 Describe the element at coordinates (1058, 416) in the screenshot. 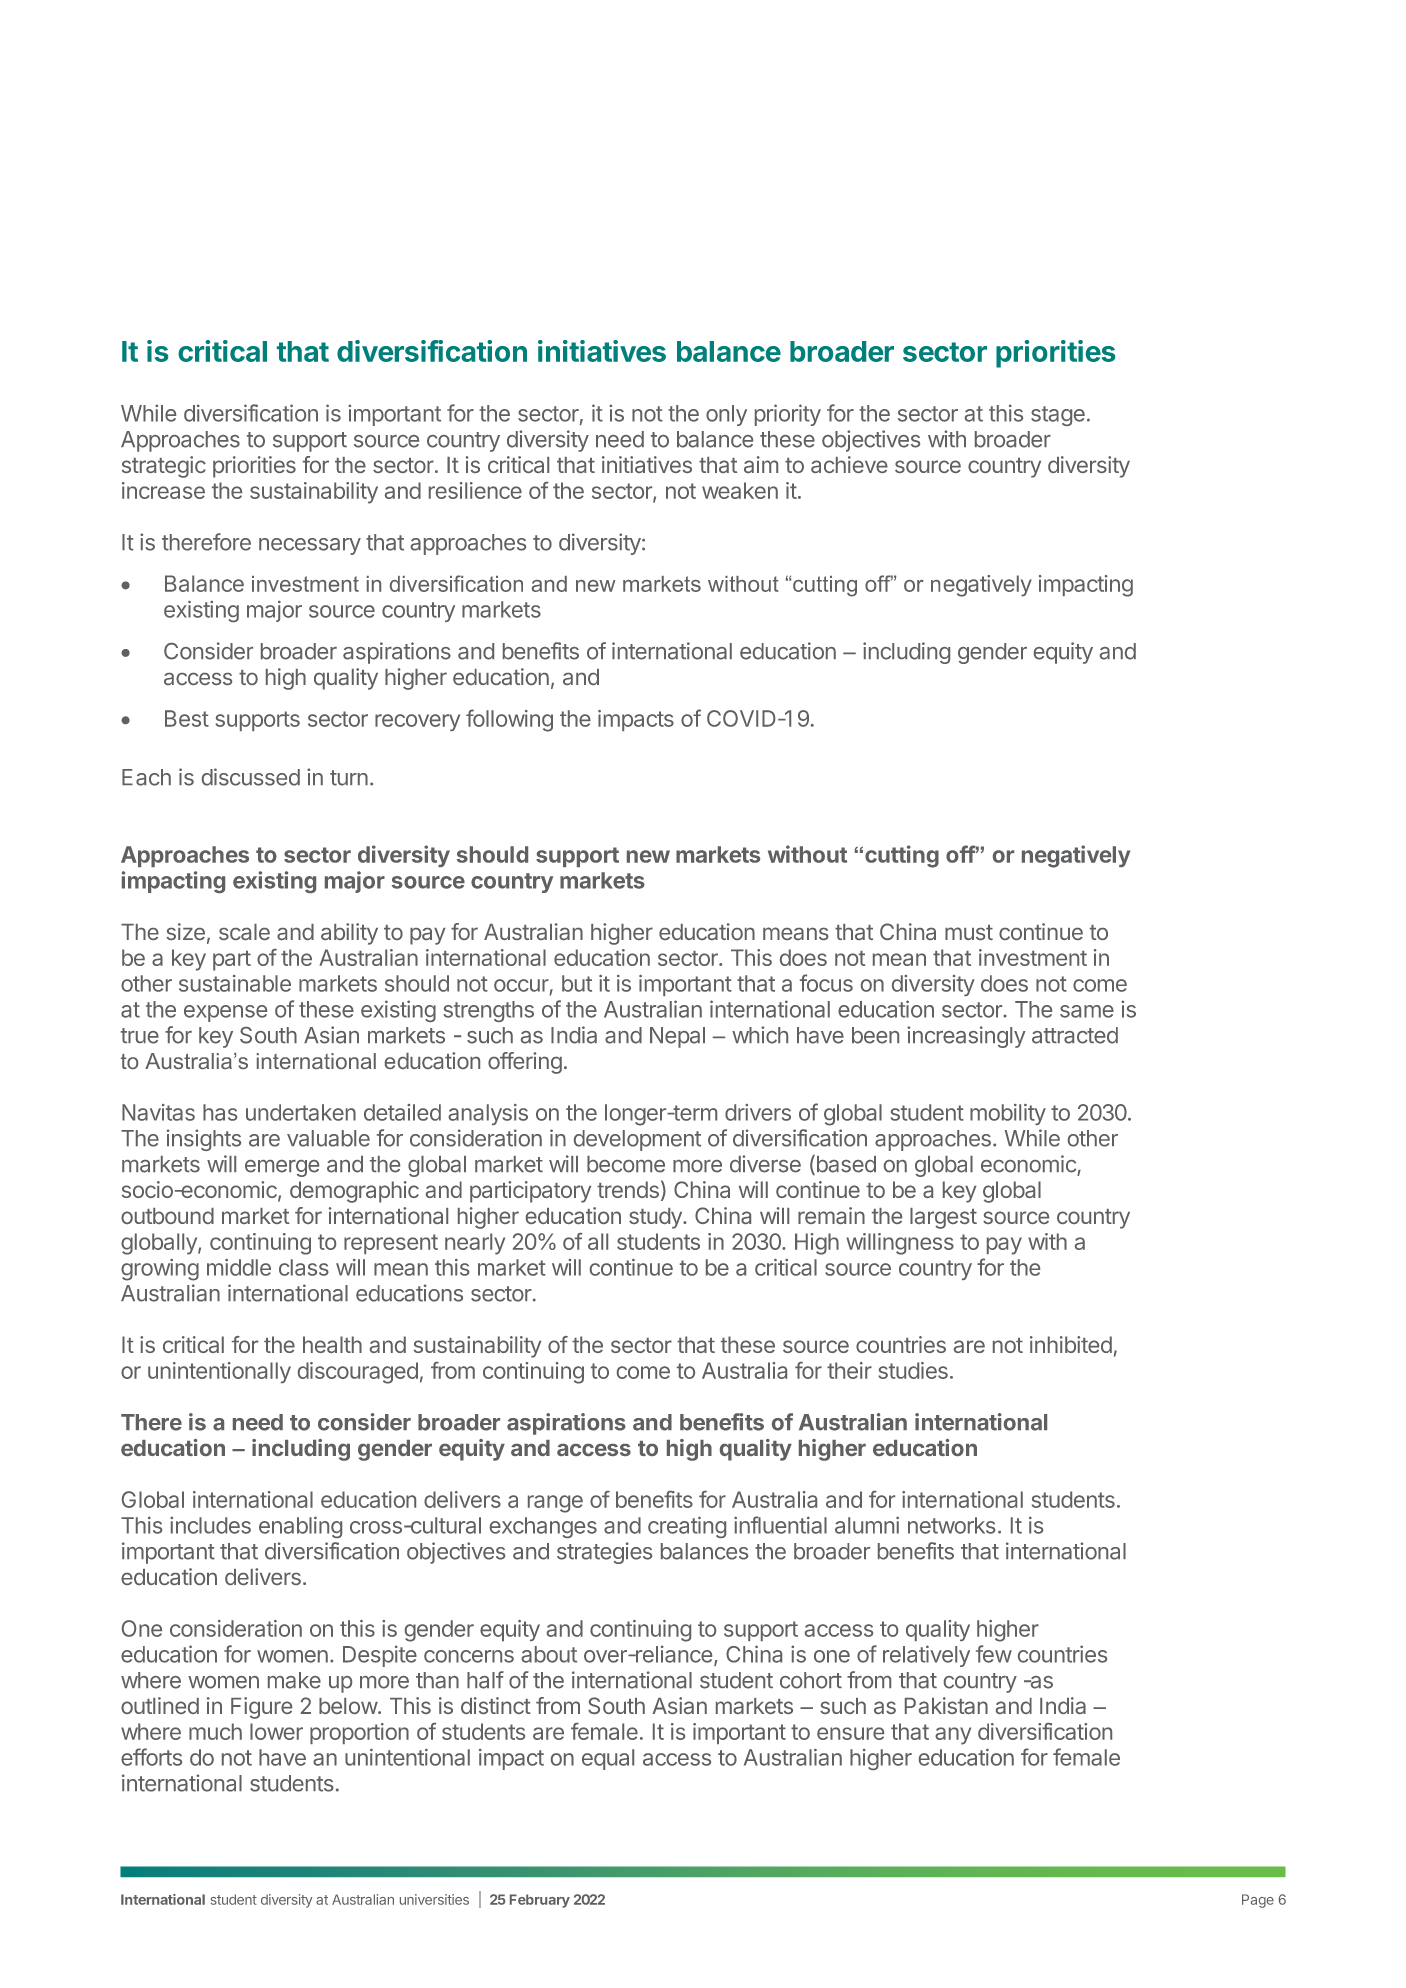

I see `stage` at that location.
